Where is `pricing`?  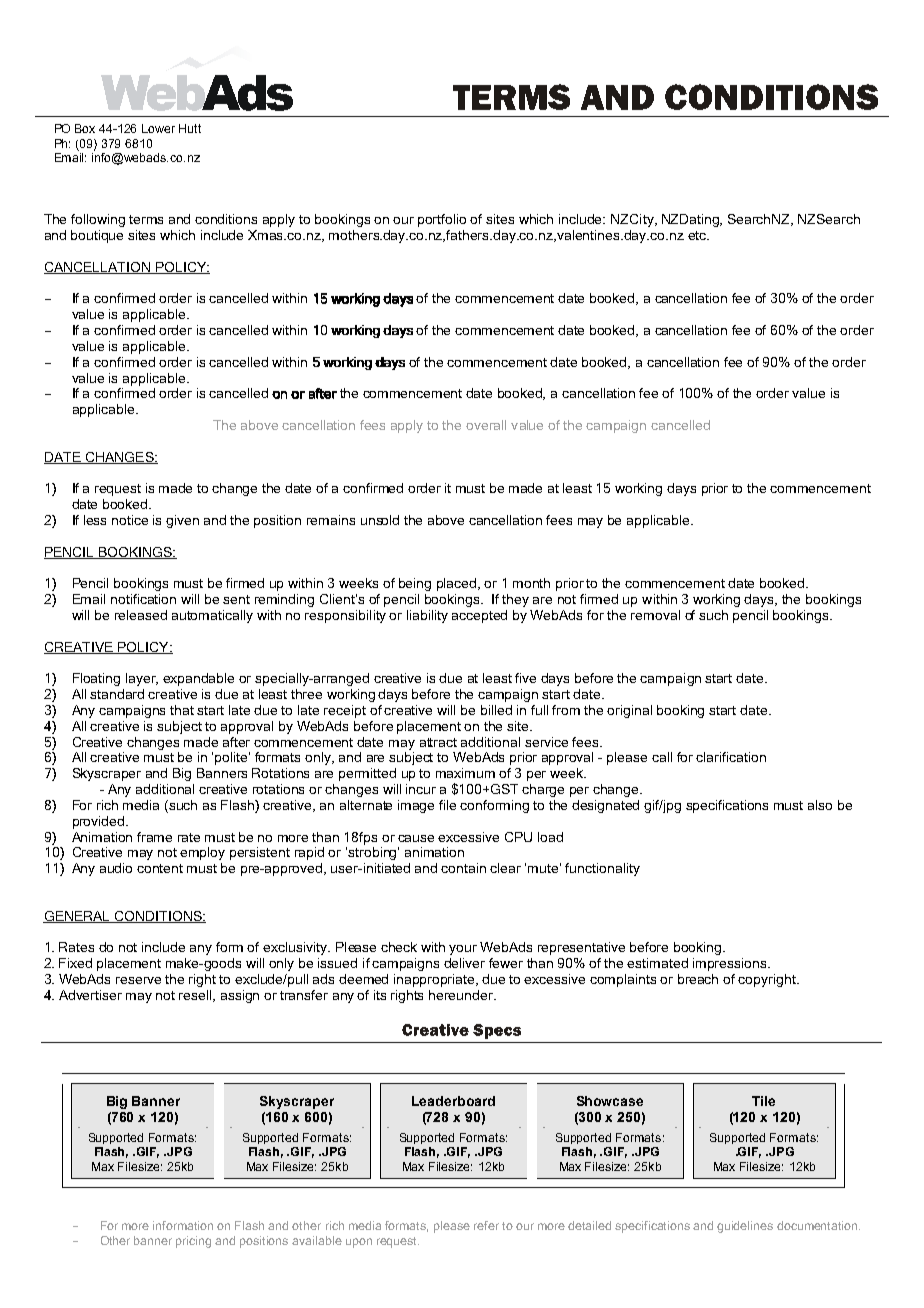 pricing is located at coordinates (193, 1242).
